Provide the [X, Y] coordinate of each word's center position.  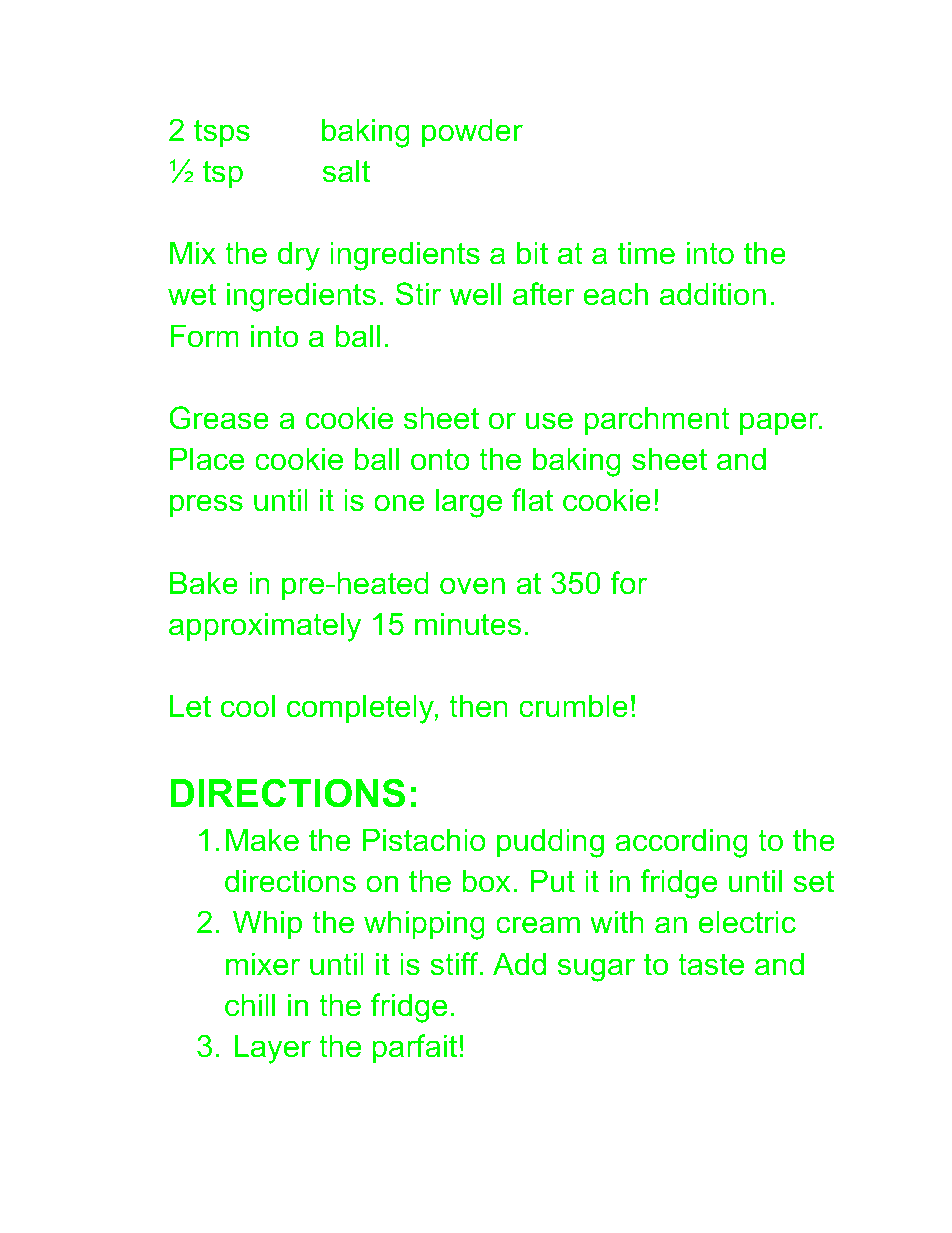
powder [472, 133]
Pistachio [424, 840]
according [681, 843]
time [646, 253]
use [549, 421]
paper [780, 423]
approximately [265, 627]
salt [346, 171]
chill [250, 1005]
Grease [219, 418]
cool [248, 706]
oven [472, 586]
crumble [573, 706]
